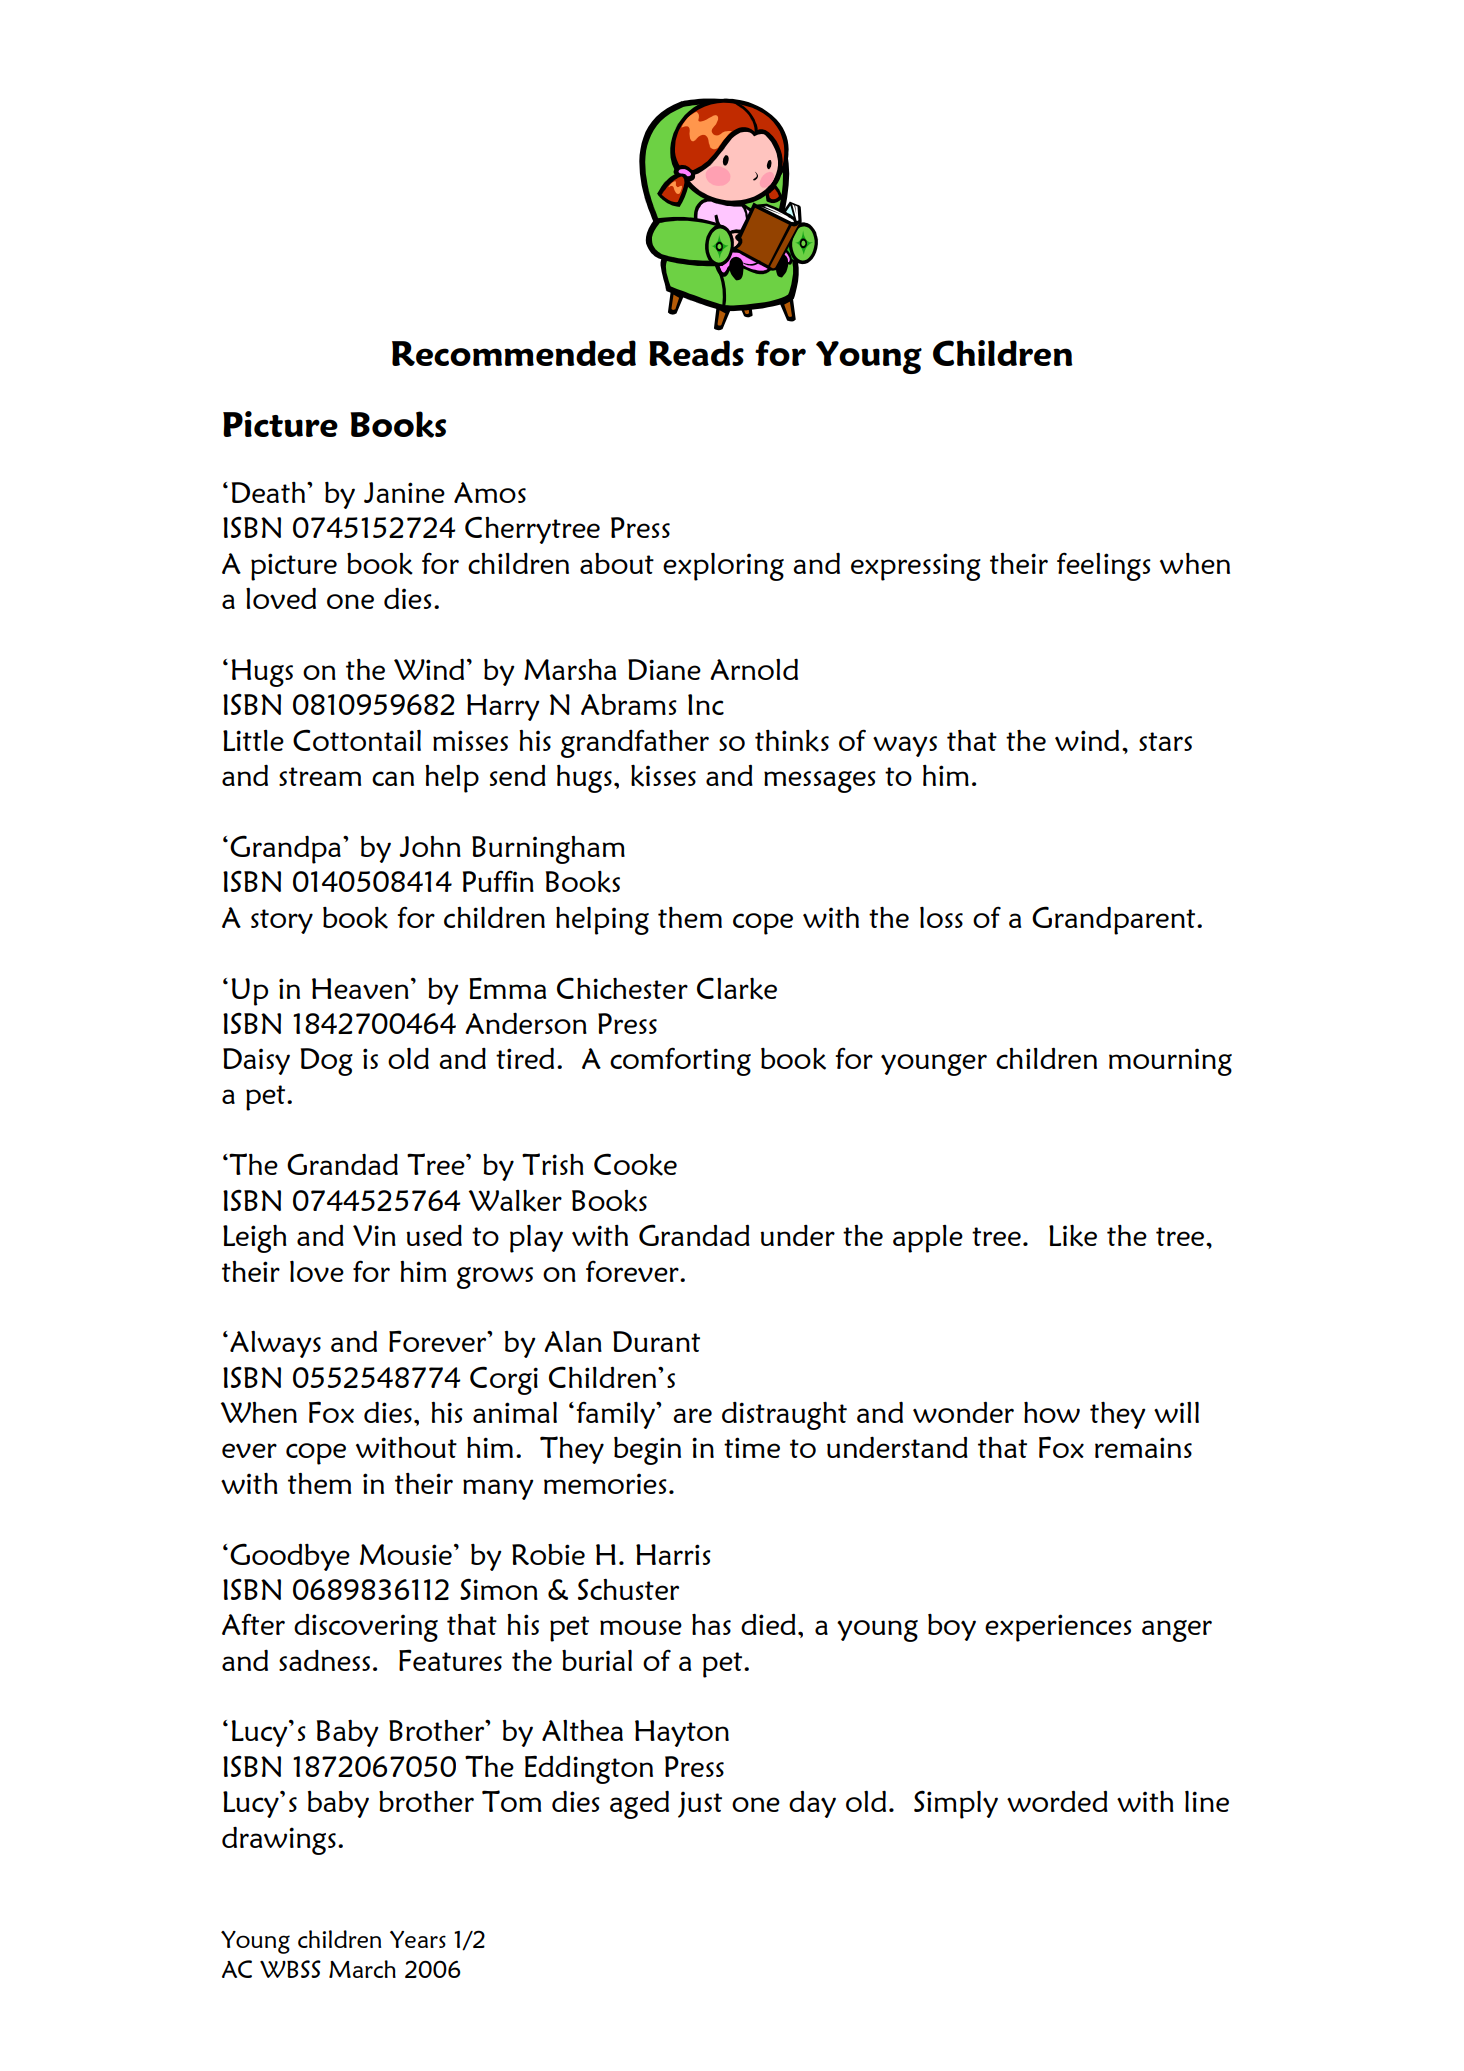  I want to click on Reads, so click(696, 353).
